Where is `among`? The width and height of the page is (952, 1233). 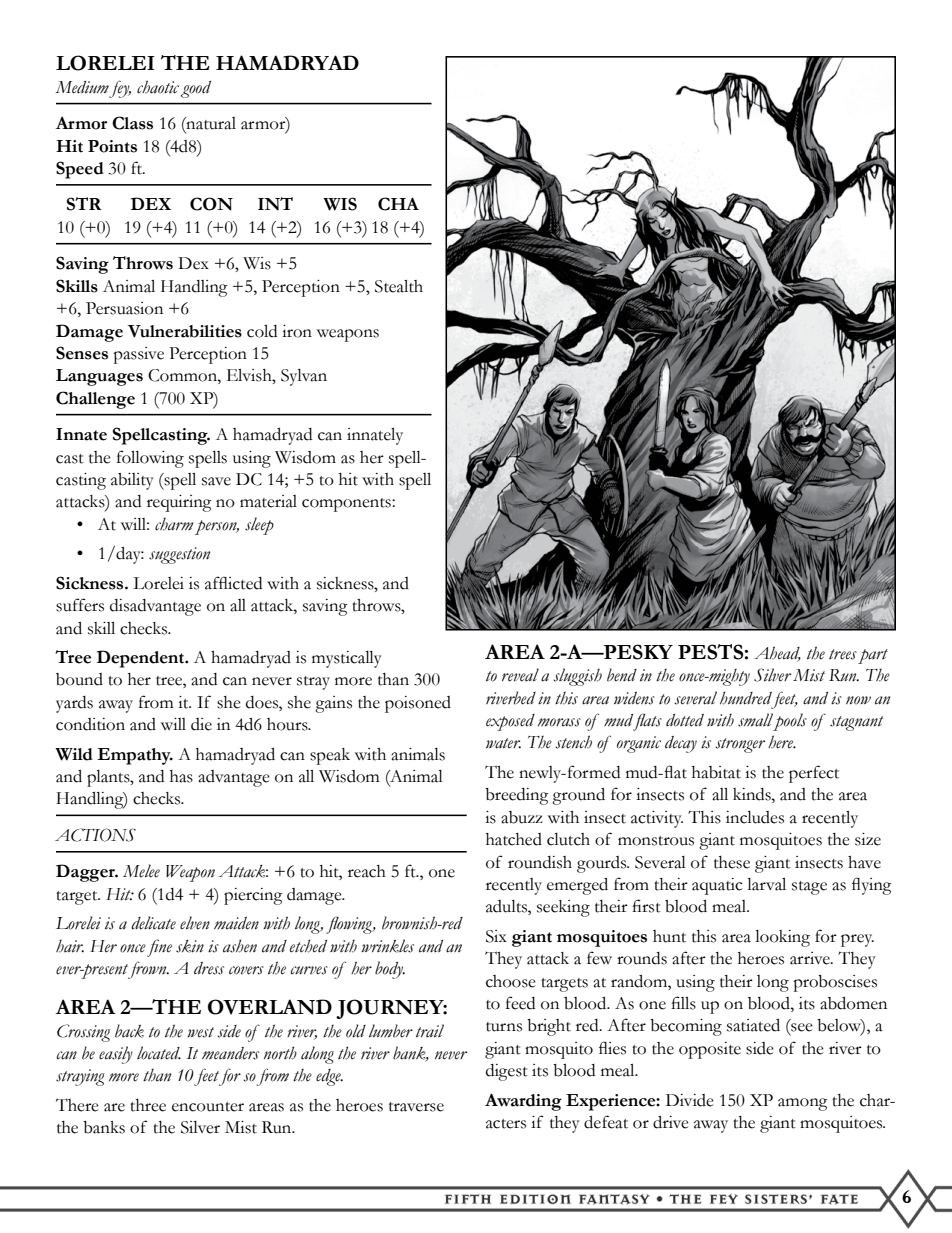 among is located at coordinates (803, 1104).
